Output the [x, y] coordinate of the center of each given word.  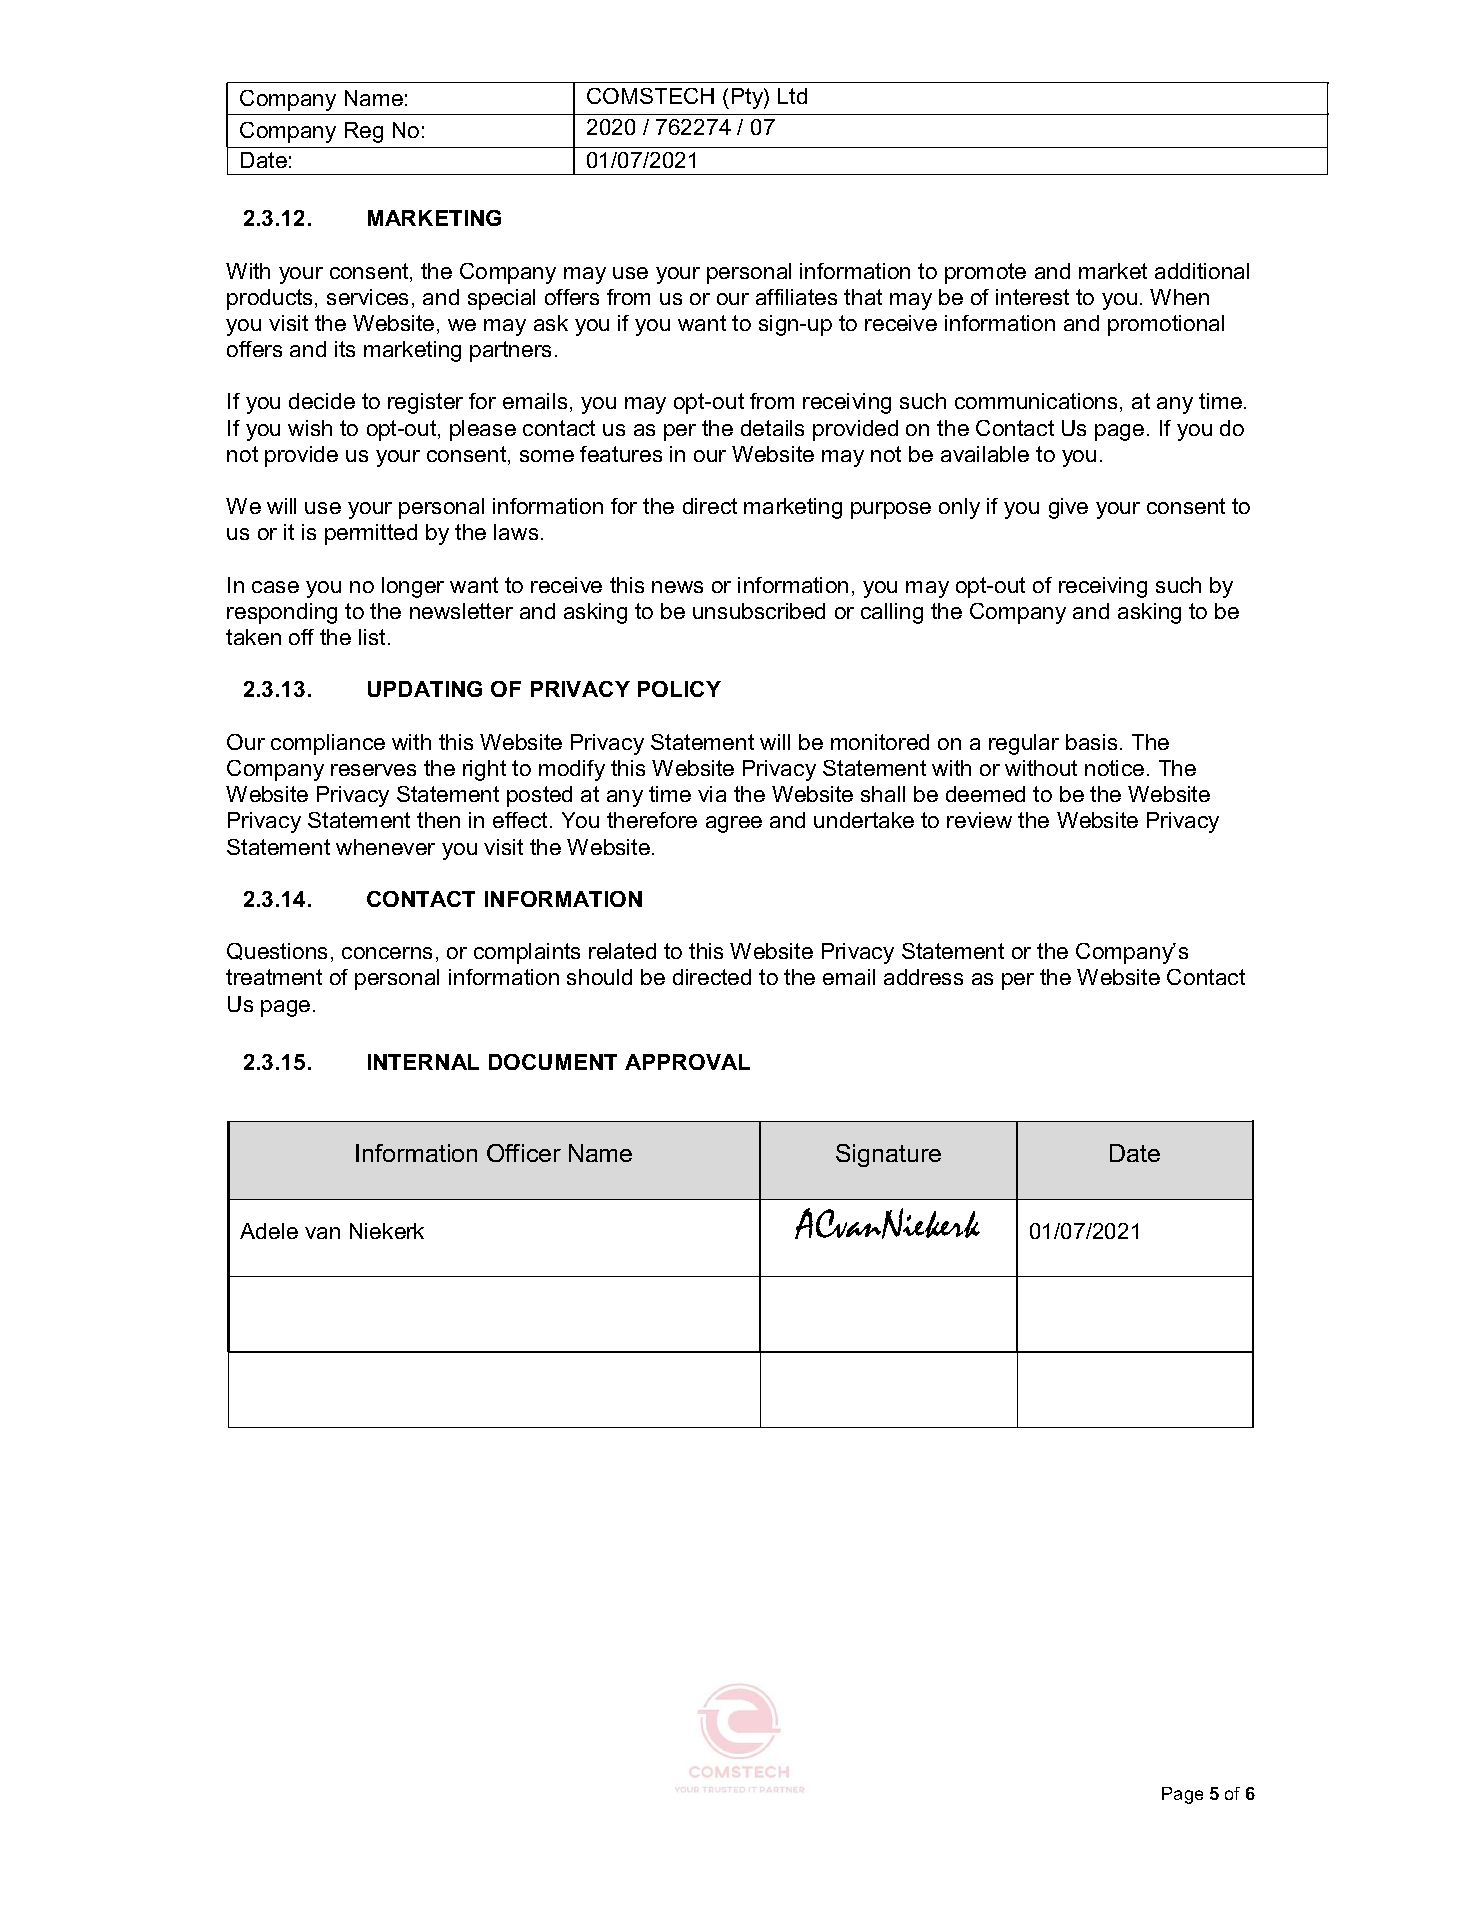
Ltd [792, 96]
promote [985, 273]
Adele [269, 1231]
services [367, 297]
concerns [387, 953]
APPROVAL [687, 1062]
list [374, 637]
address [923, 977]
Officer [524, 1153]
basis [1091, 742]
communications [1038, 402]
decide [322, 401]
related [622, 951]
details [772, 428]
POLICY [679, 689]
